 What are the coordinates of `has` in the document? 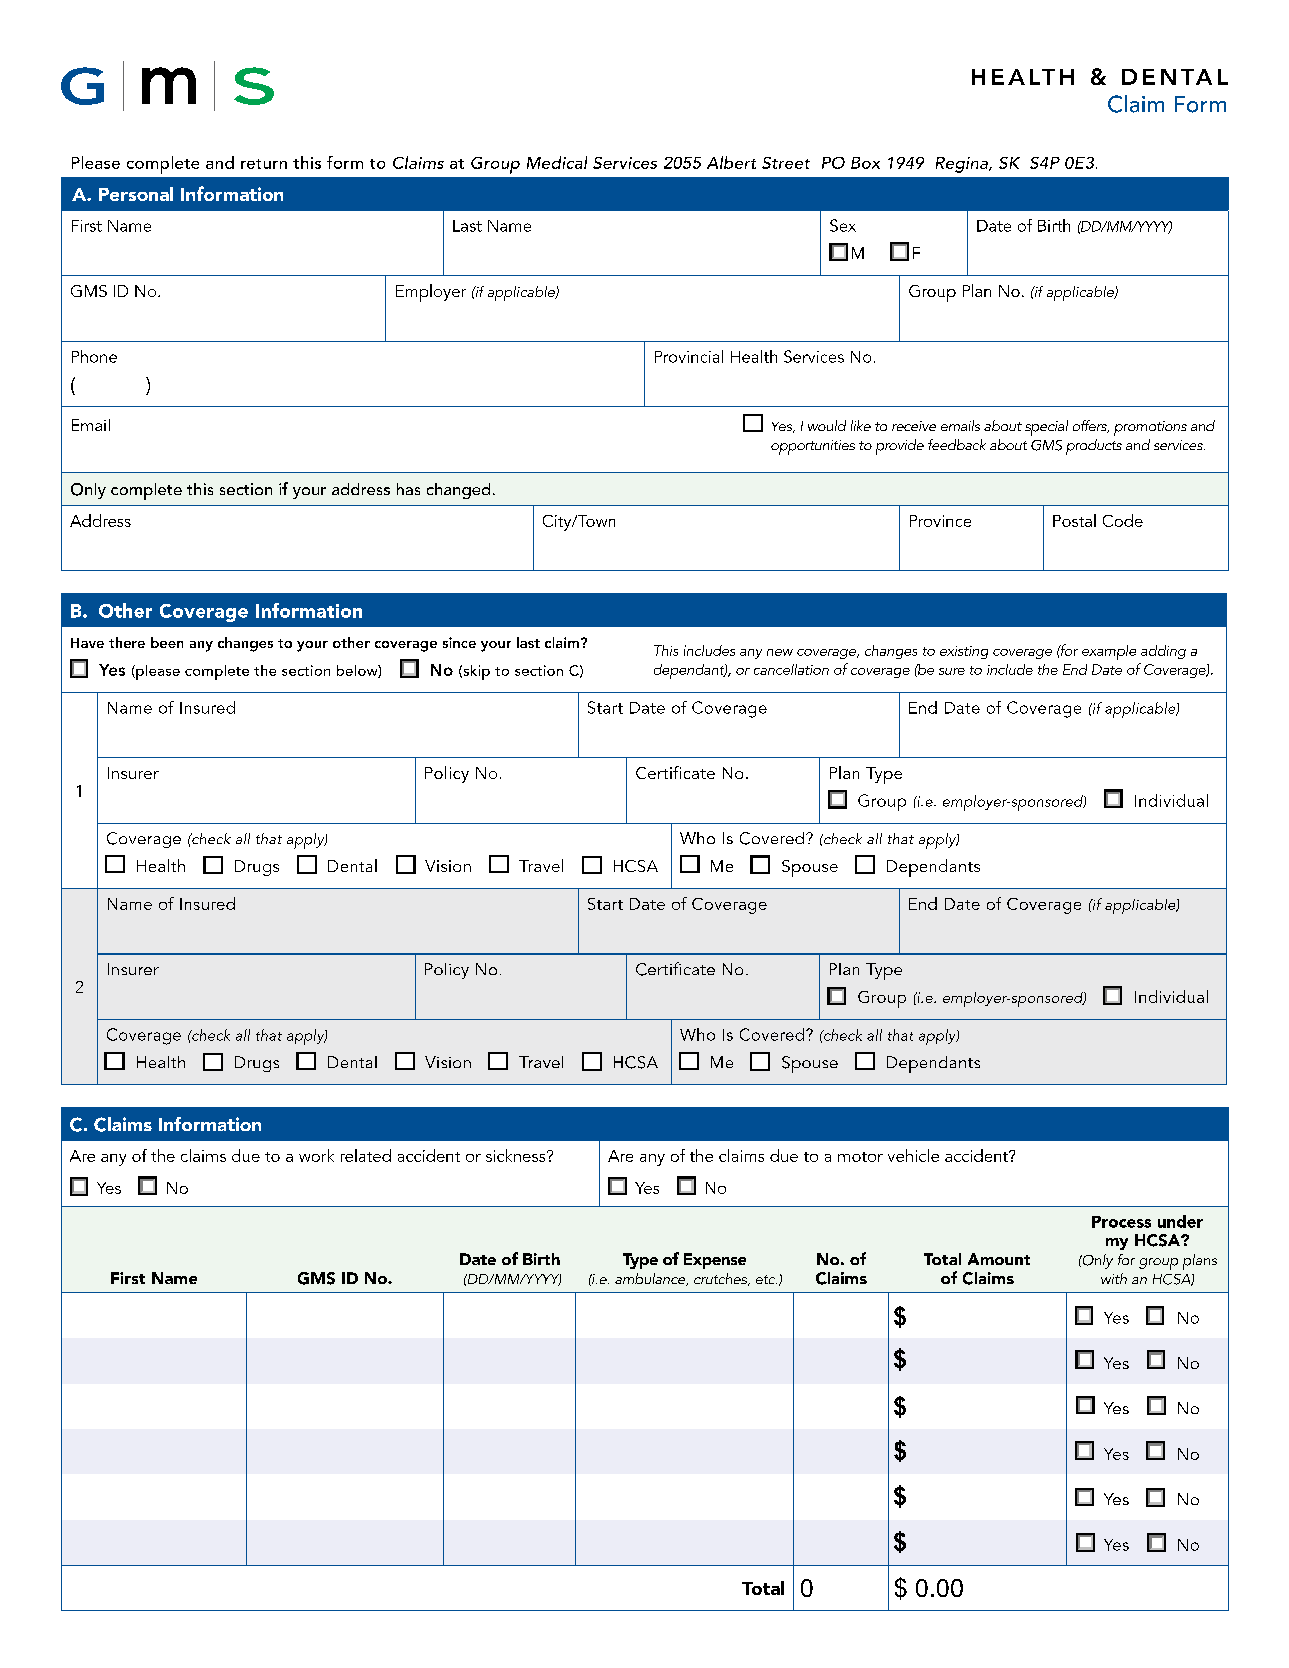 It's located at (408, 489).
